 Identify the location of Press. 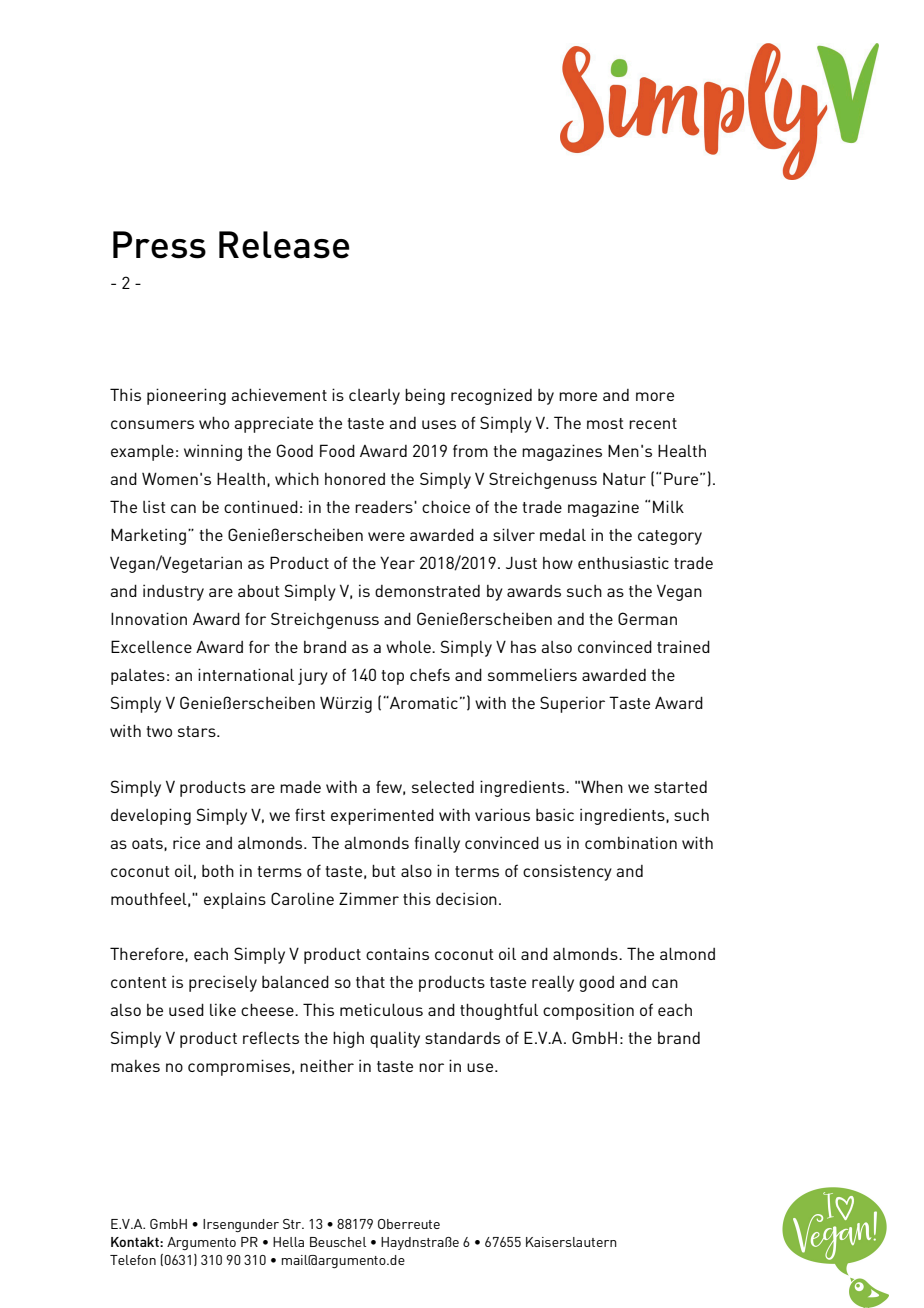
(159, 245).
